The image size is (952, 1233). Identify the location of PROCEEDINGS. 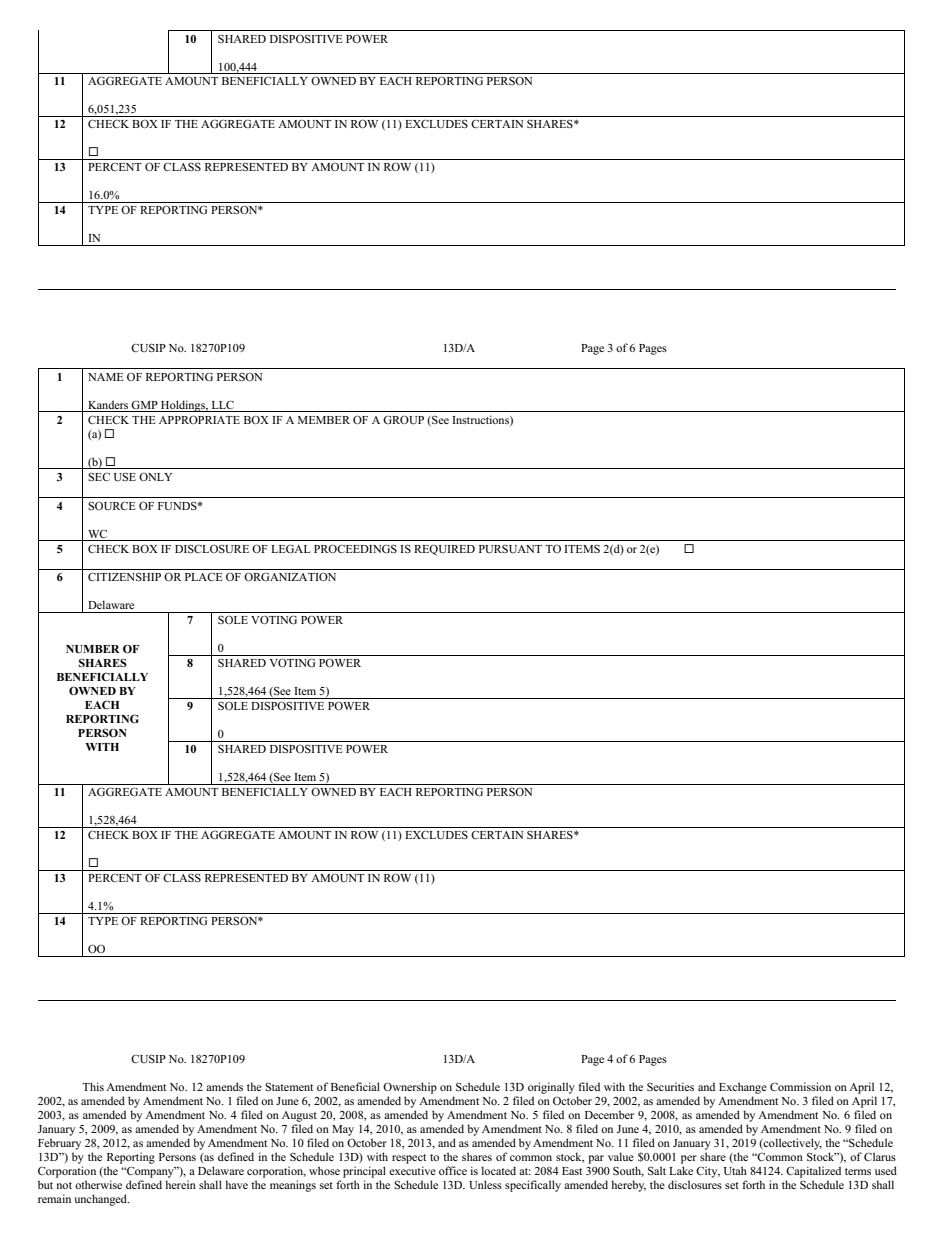
(355, 548).
